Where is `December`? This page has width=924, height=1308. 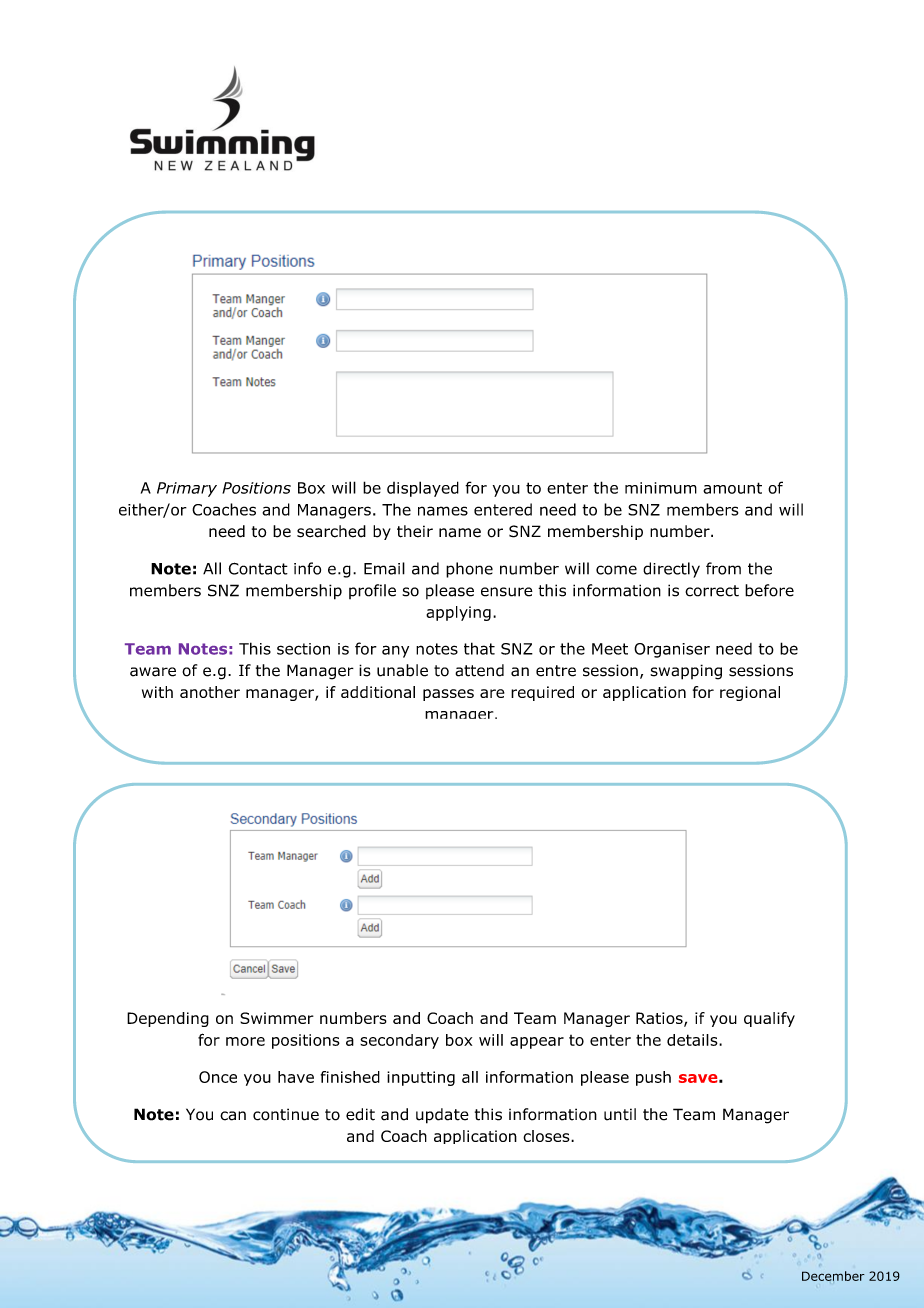
December is located at coordinates (833, 1276).
